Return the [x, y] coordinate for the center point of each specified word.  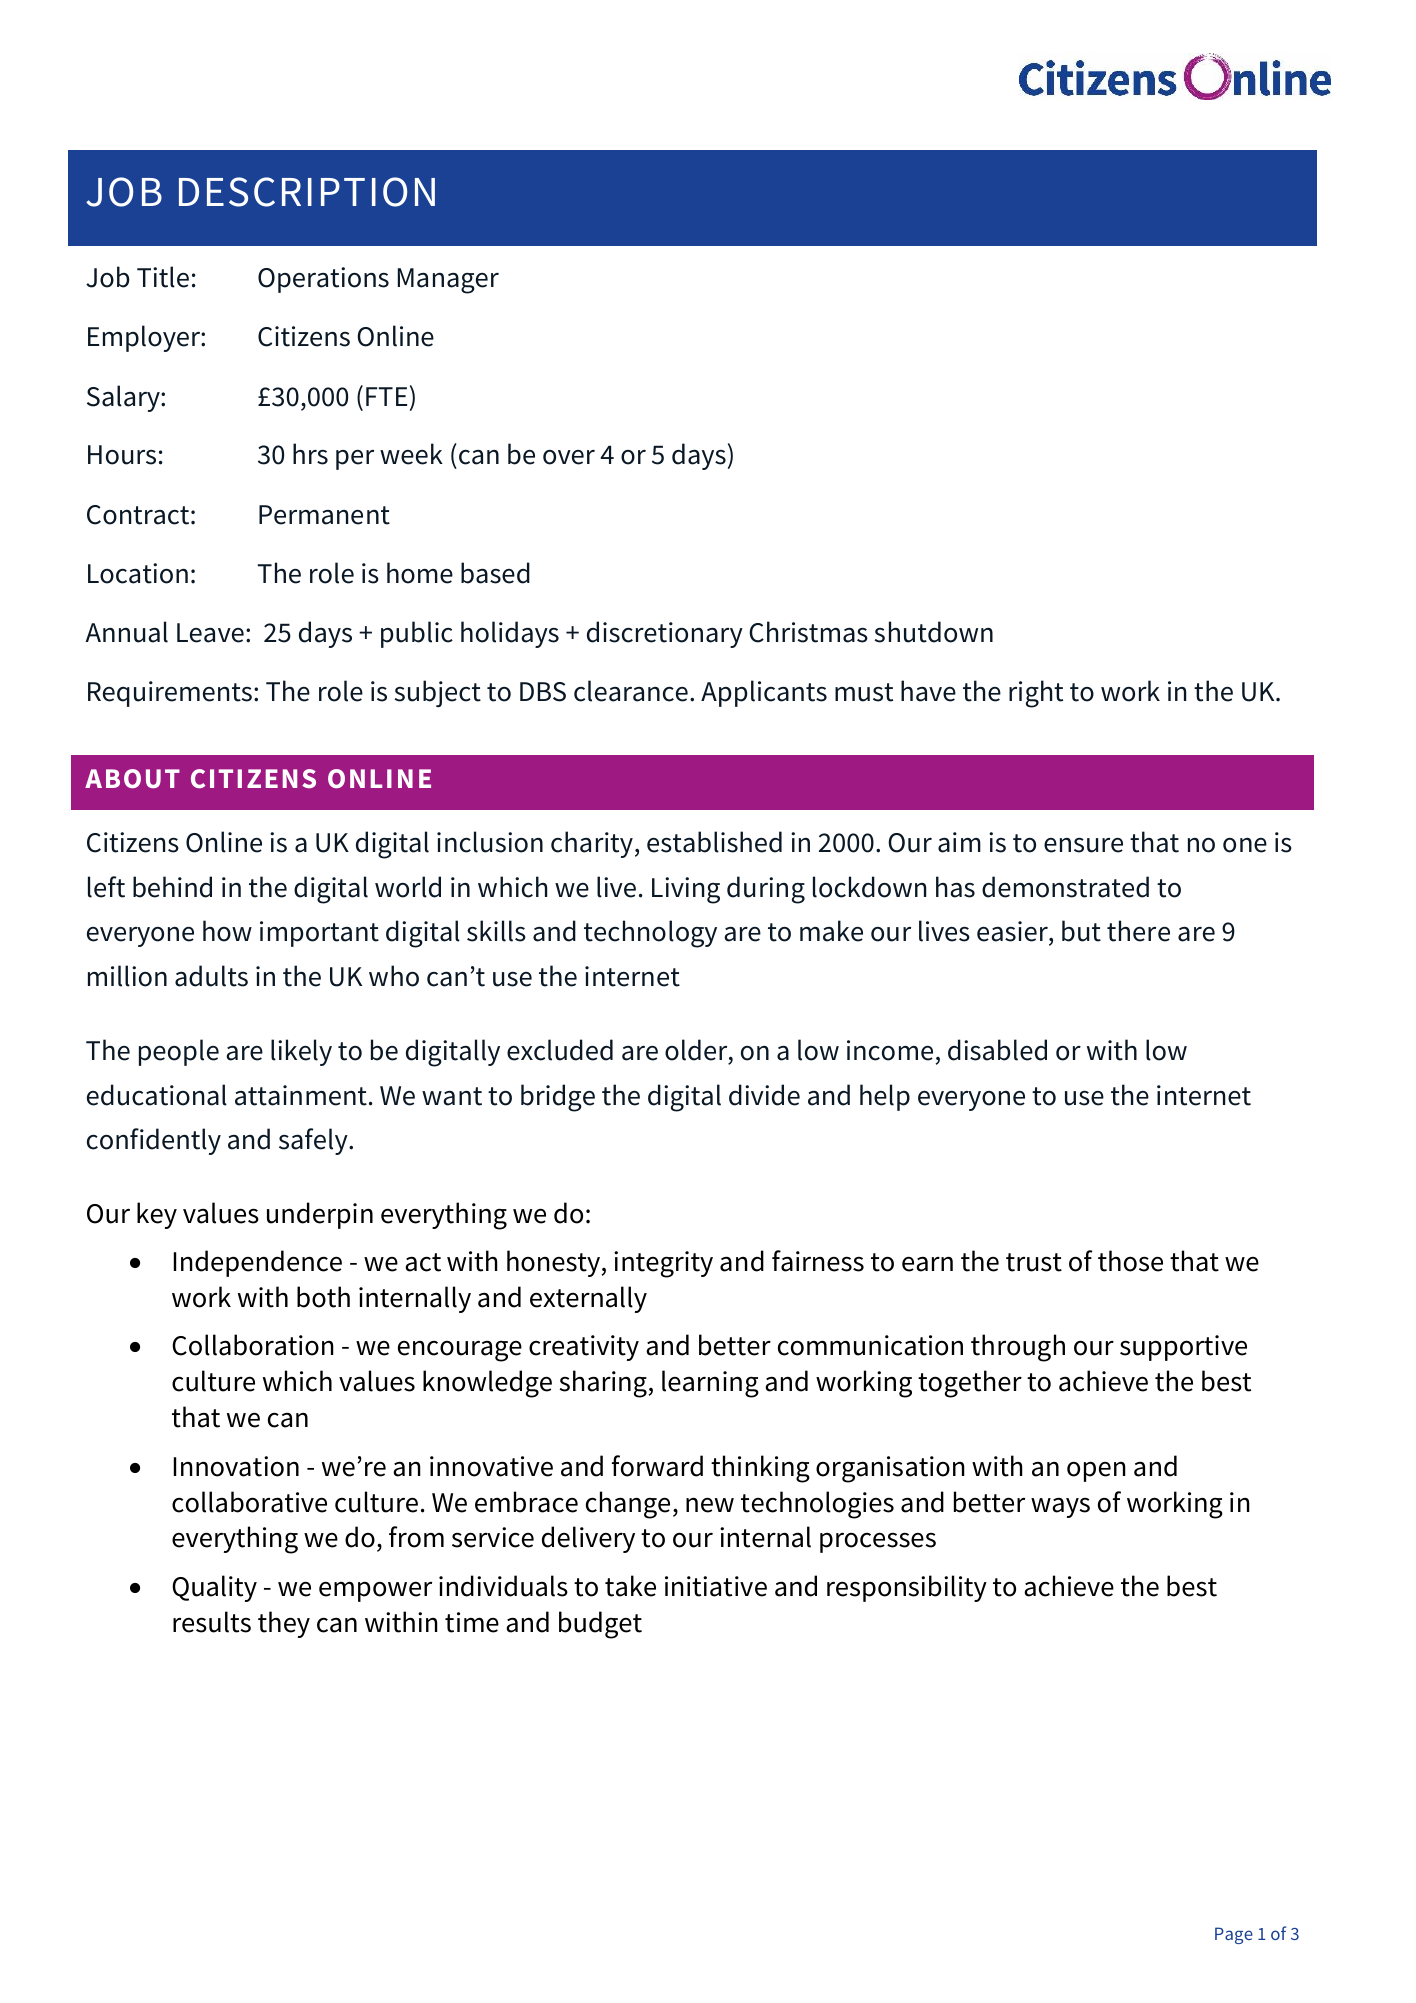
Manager [448, 281]
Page [1234, 1935]
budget [600, 1625]
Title [163, 277]
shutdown [934, 632]
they [284, 1624]
